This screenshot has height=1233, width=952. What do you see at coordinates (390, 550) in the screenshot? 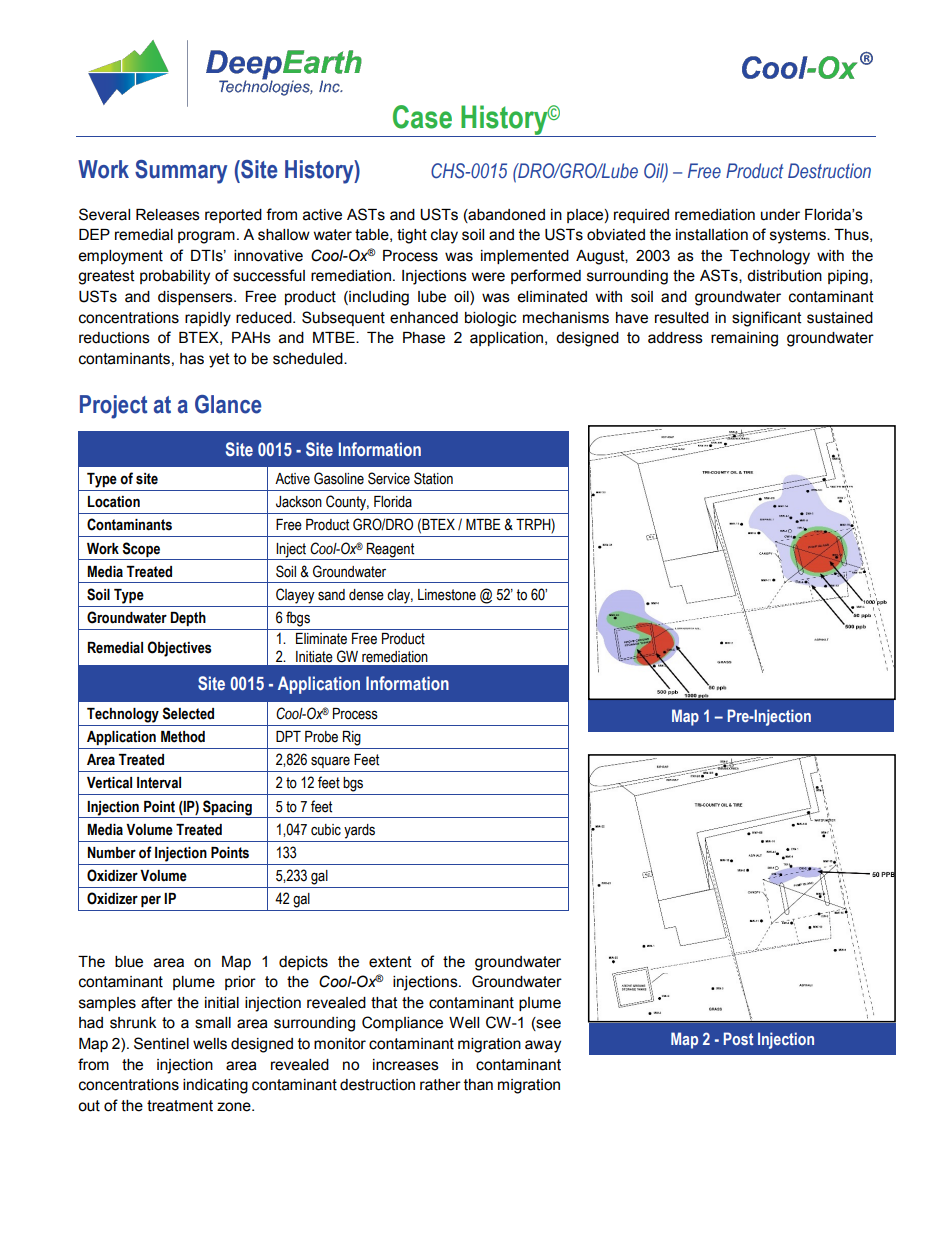
I see `Reagent` at bounding box center [390, 550].
